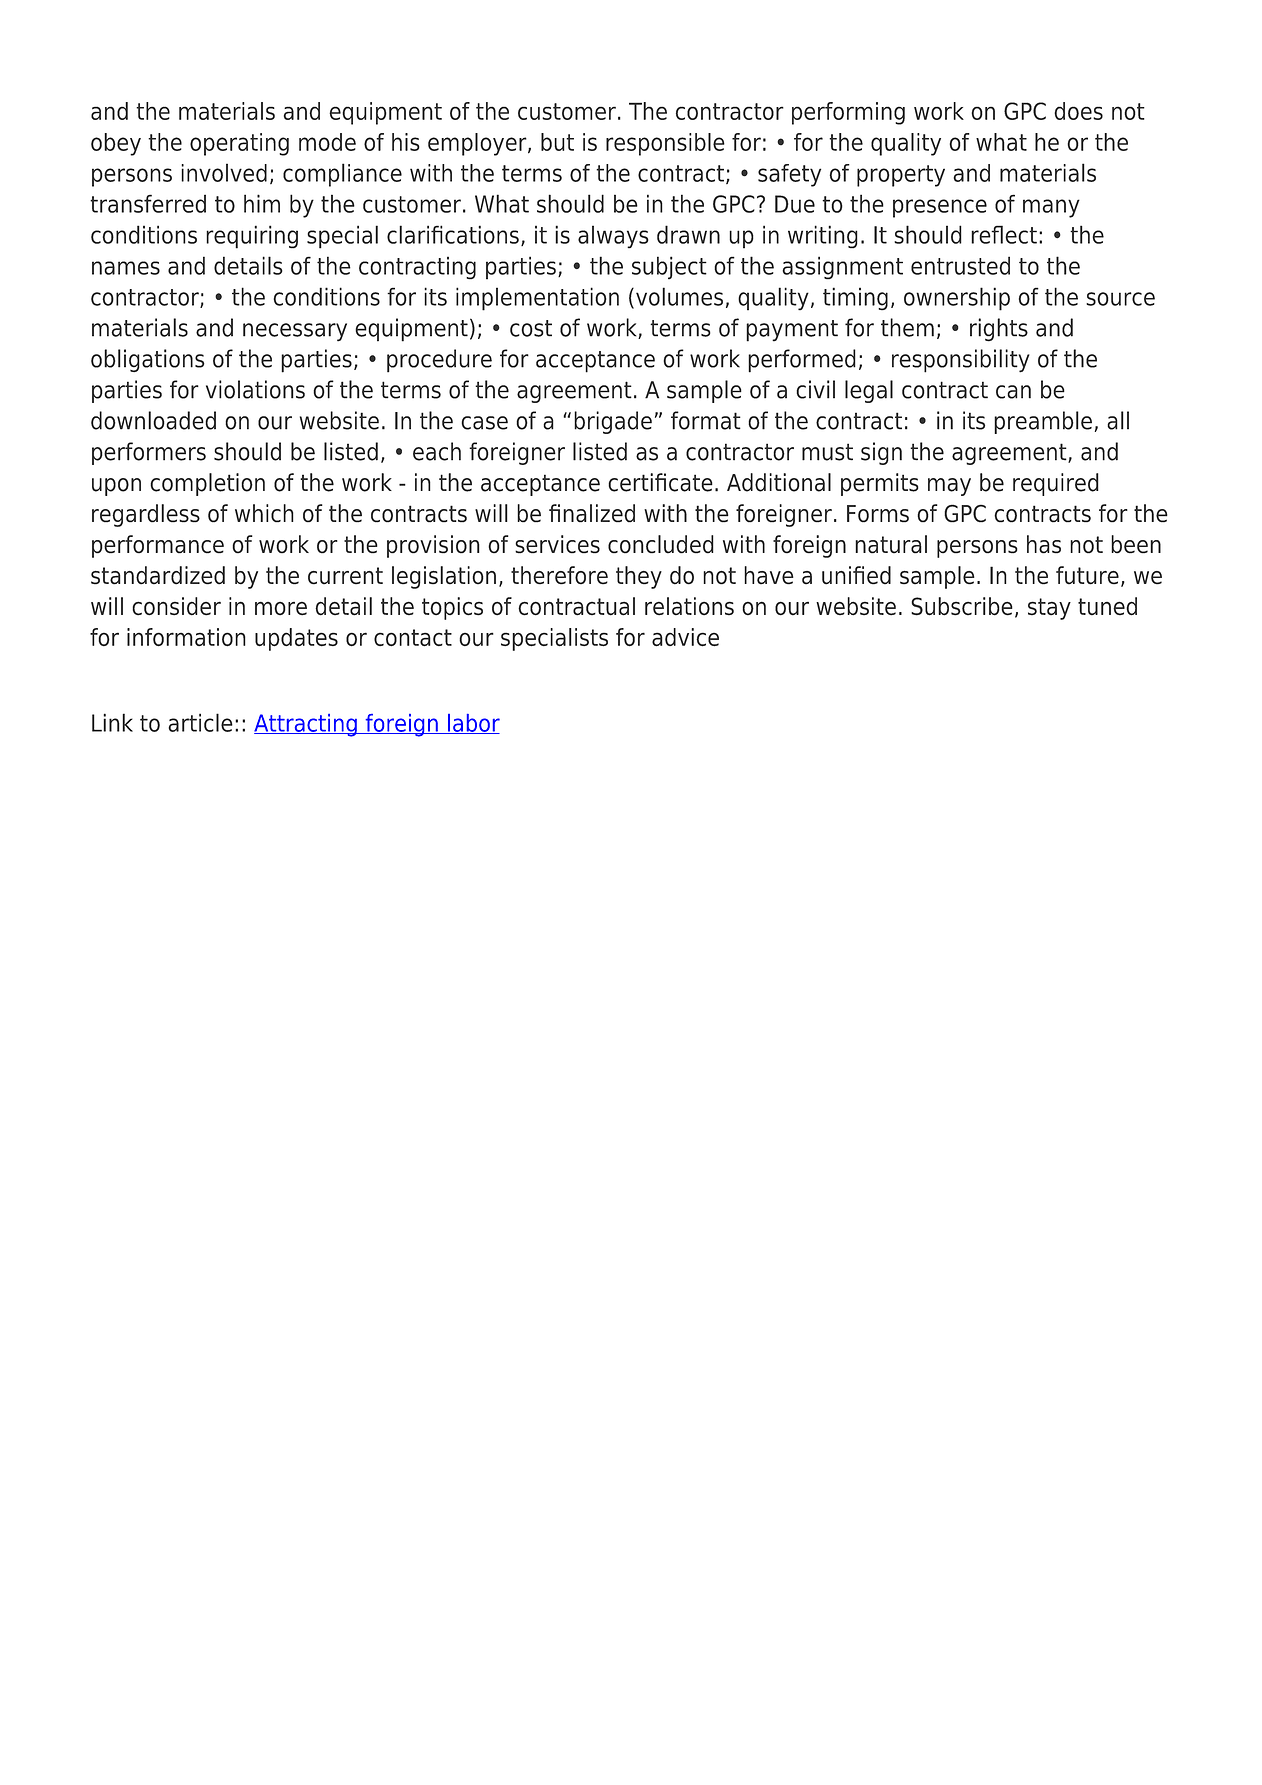 The height and width of the screenshot is (1785, 1262). Describe the element at coordinates (1044, 544) in the screenshot. I see `has` at that location.
